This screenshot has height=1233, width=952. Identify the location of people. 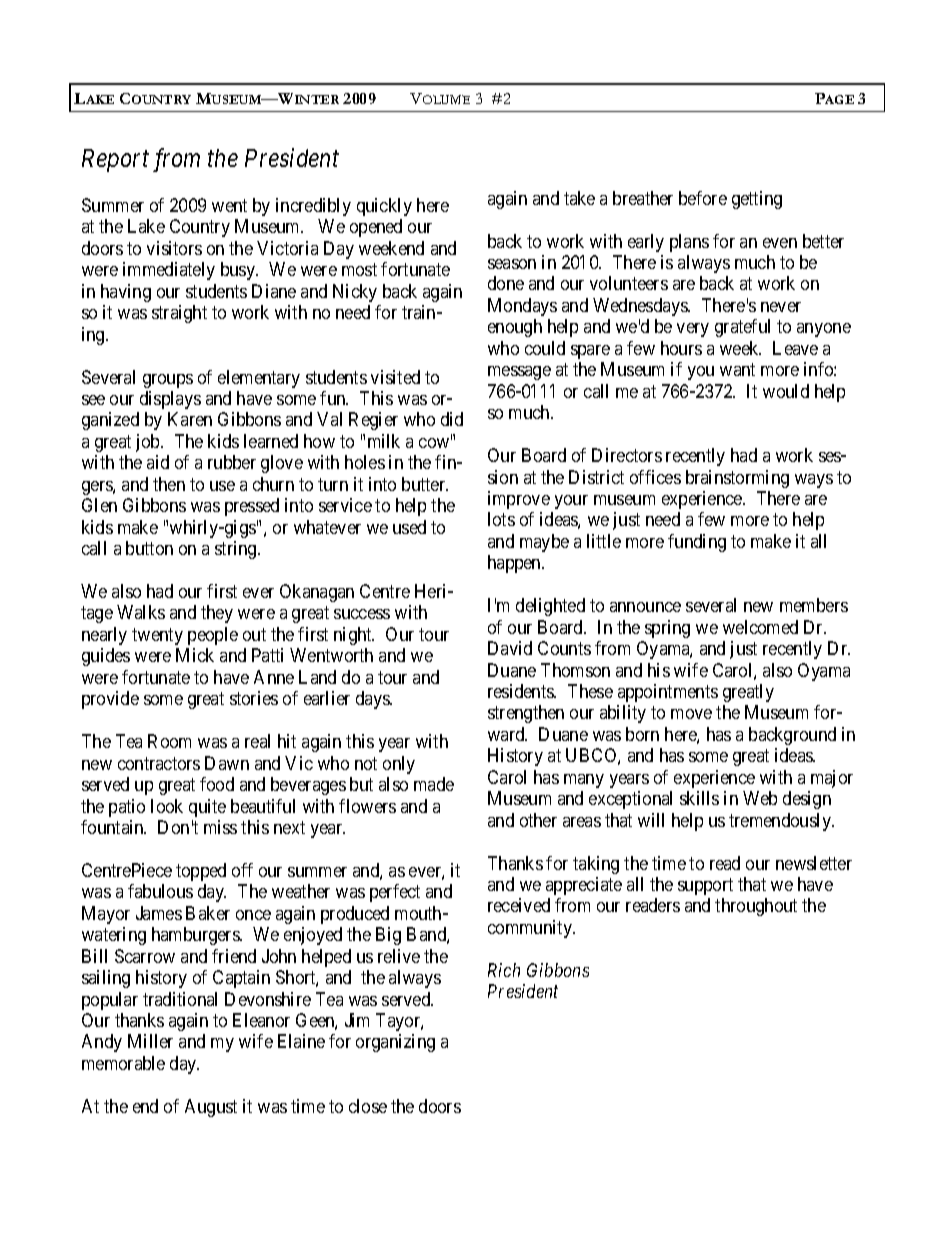
(213, 636).
